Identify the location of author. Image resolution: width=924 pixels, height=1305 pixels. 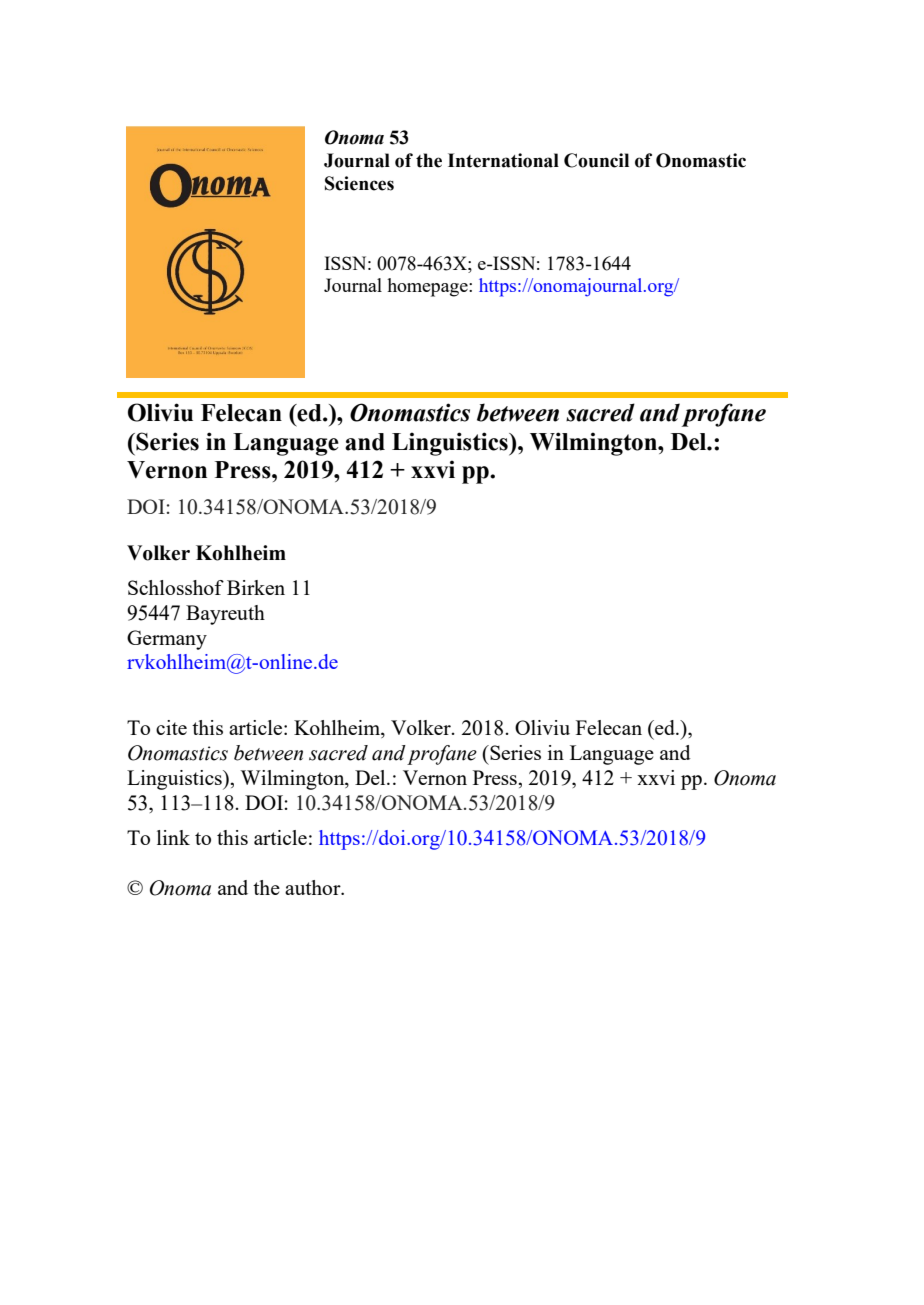
(314, 887).
